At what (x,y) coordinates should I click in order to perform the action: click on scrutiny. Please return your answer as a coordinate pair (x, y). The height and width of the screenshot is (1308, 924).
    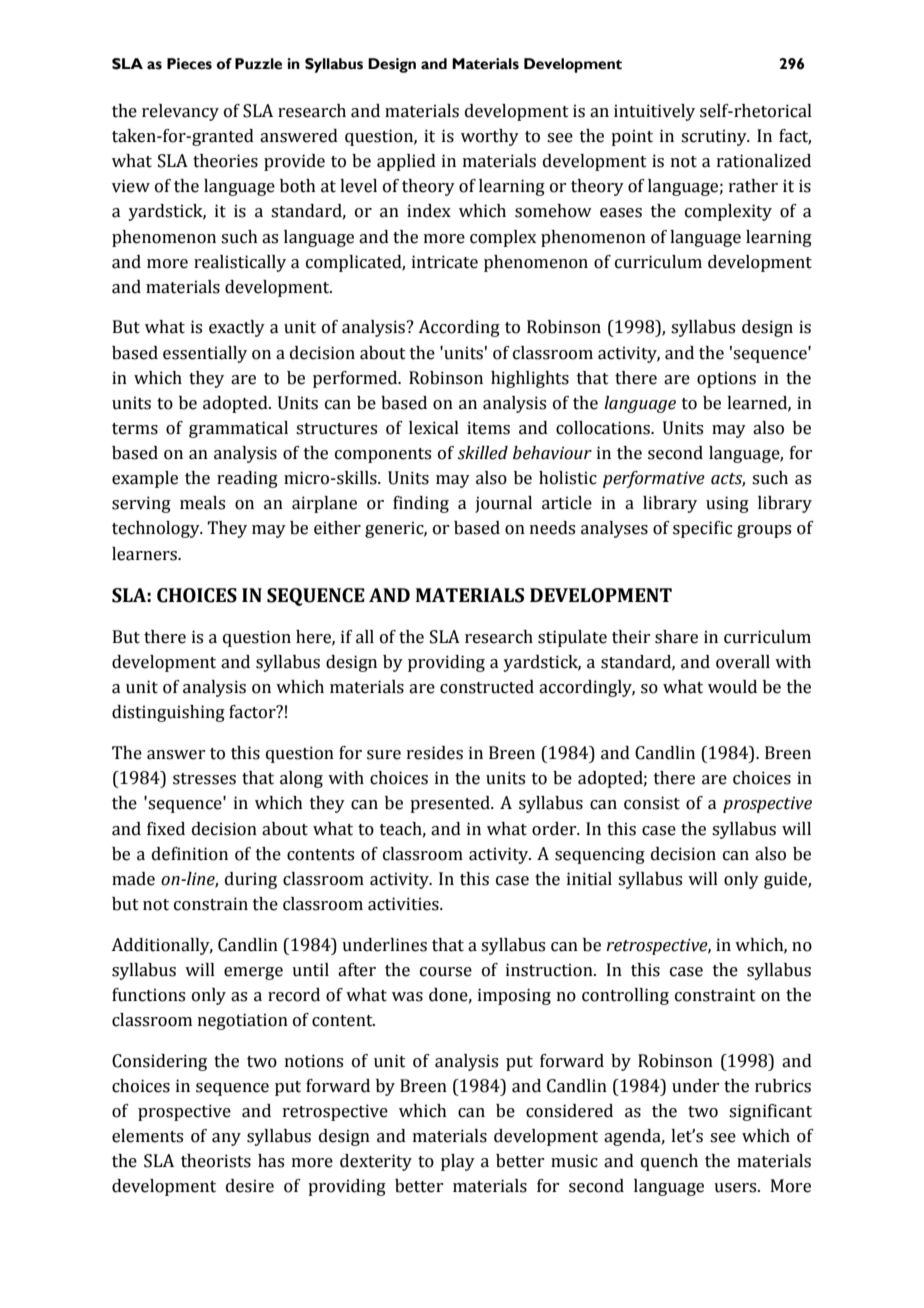
    Looking at the image, I should click on (715, 137).
